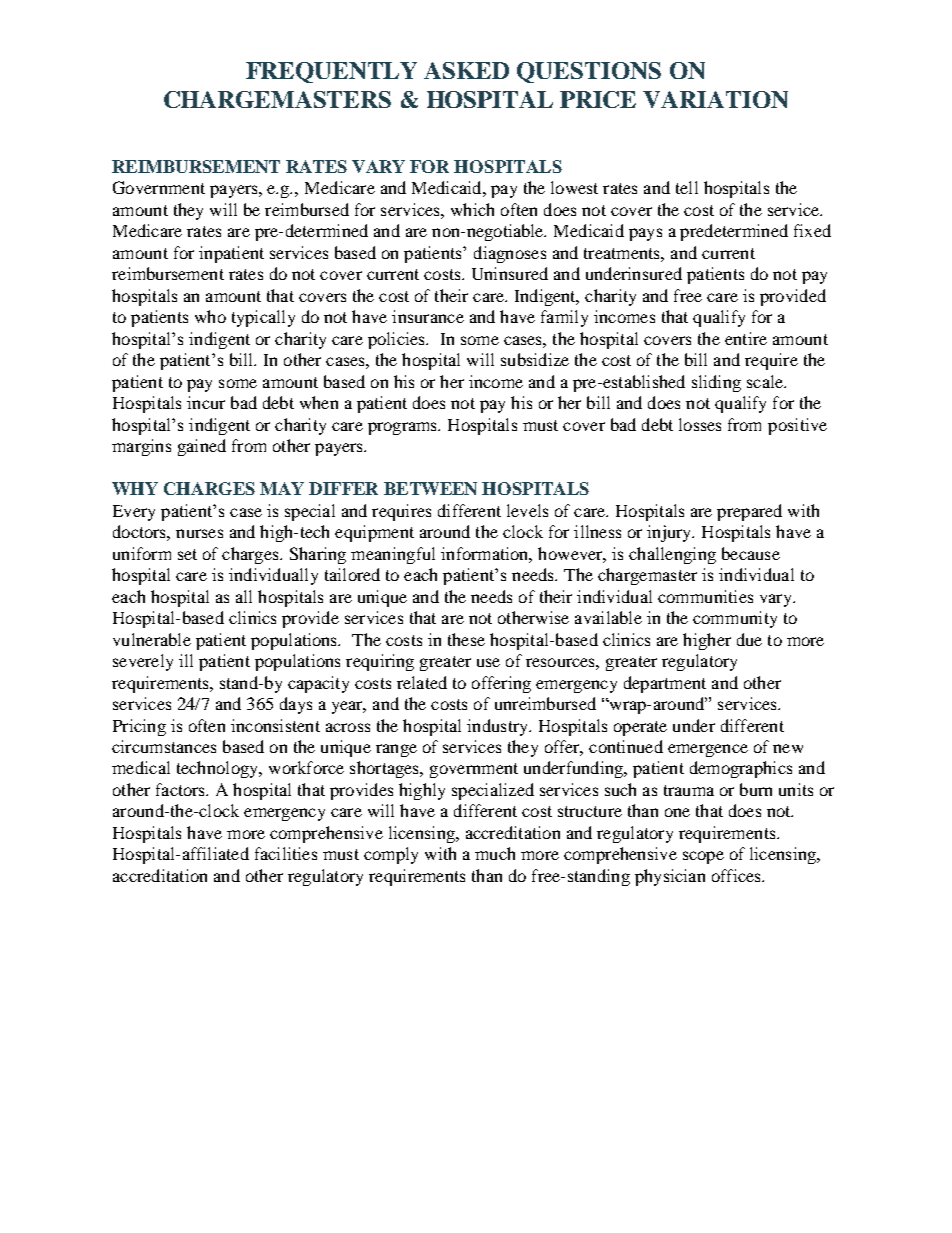 The height and width of the screenshot is (1233, 952). I want to click on VARIATION, so click(715, 99).
